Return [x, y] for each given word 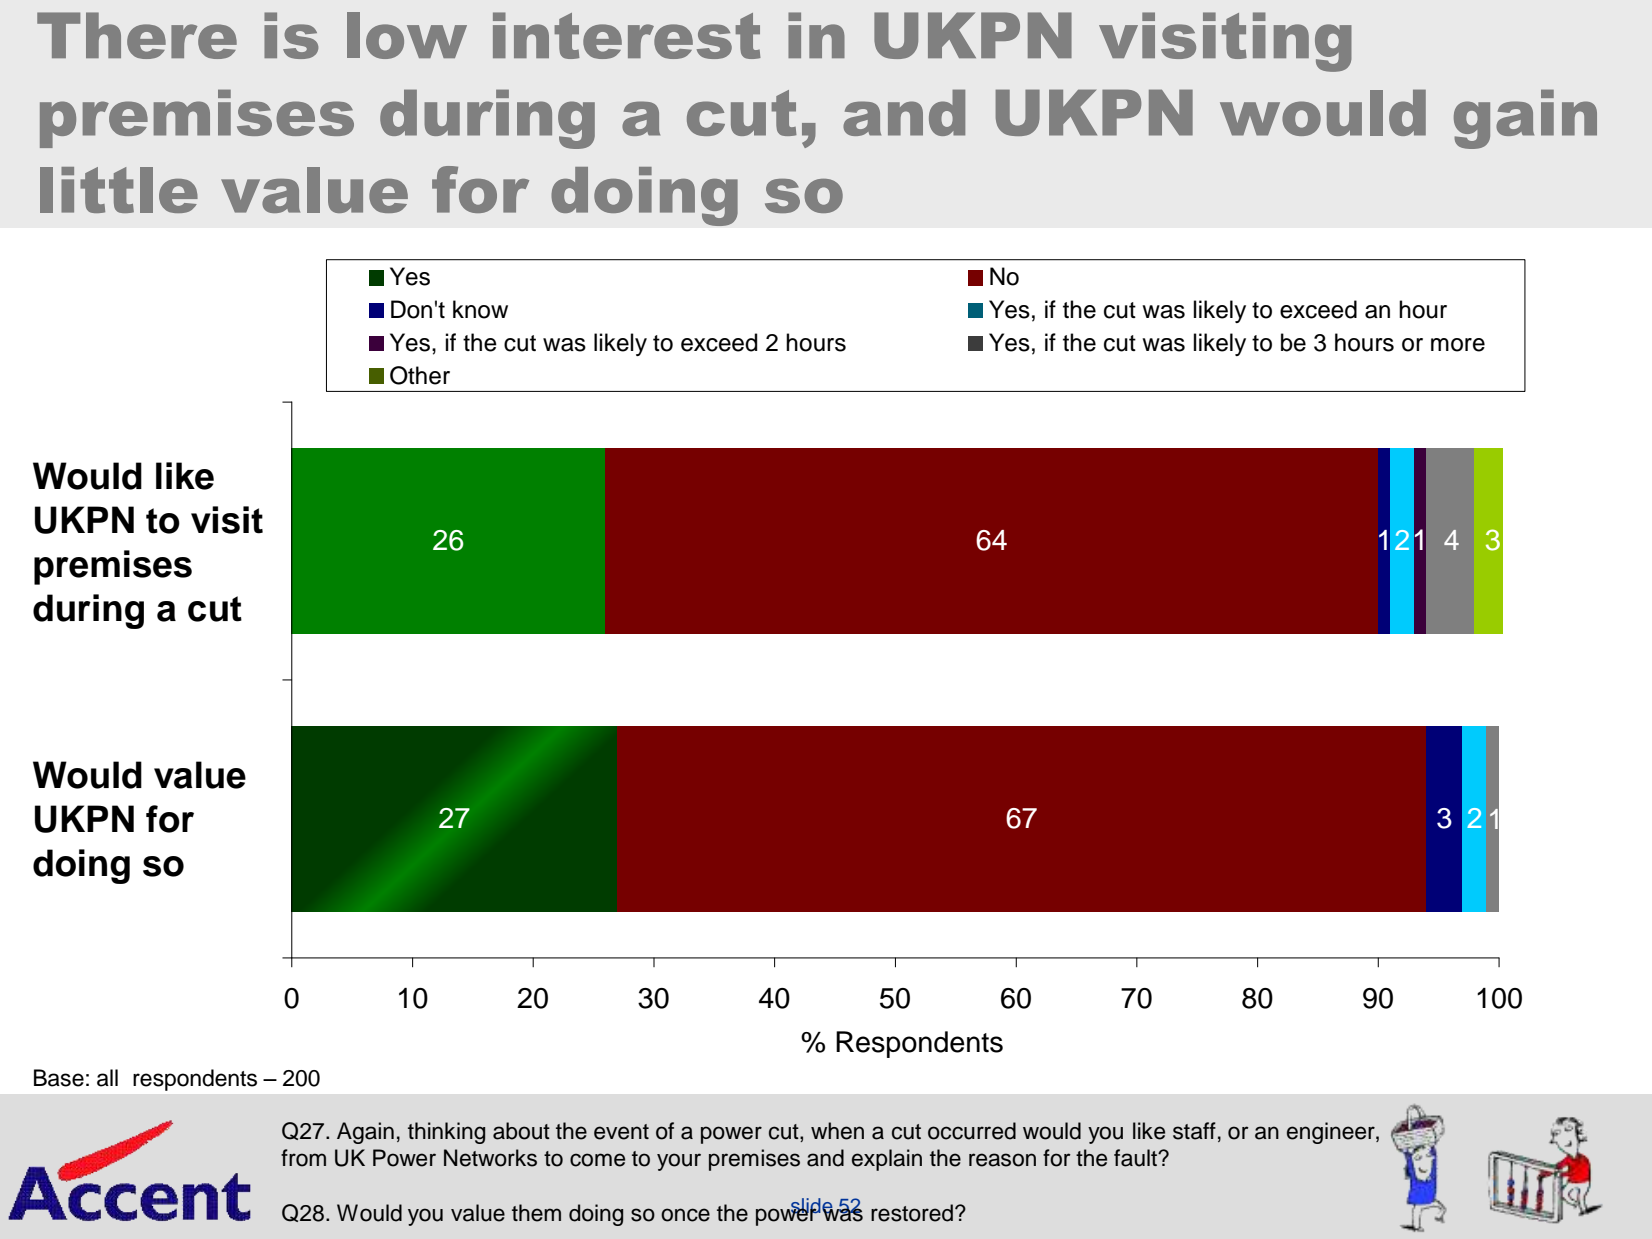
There [137, 35]
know [480, 309]
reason [1002, 1160]
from [303, 1158]
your [679, 1162]
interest [627, 35]
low [407, 35]
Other [420, 375]
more [1458, 345]
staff [1194, 1131]
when [837, 1131]
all [107, 1078]
